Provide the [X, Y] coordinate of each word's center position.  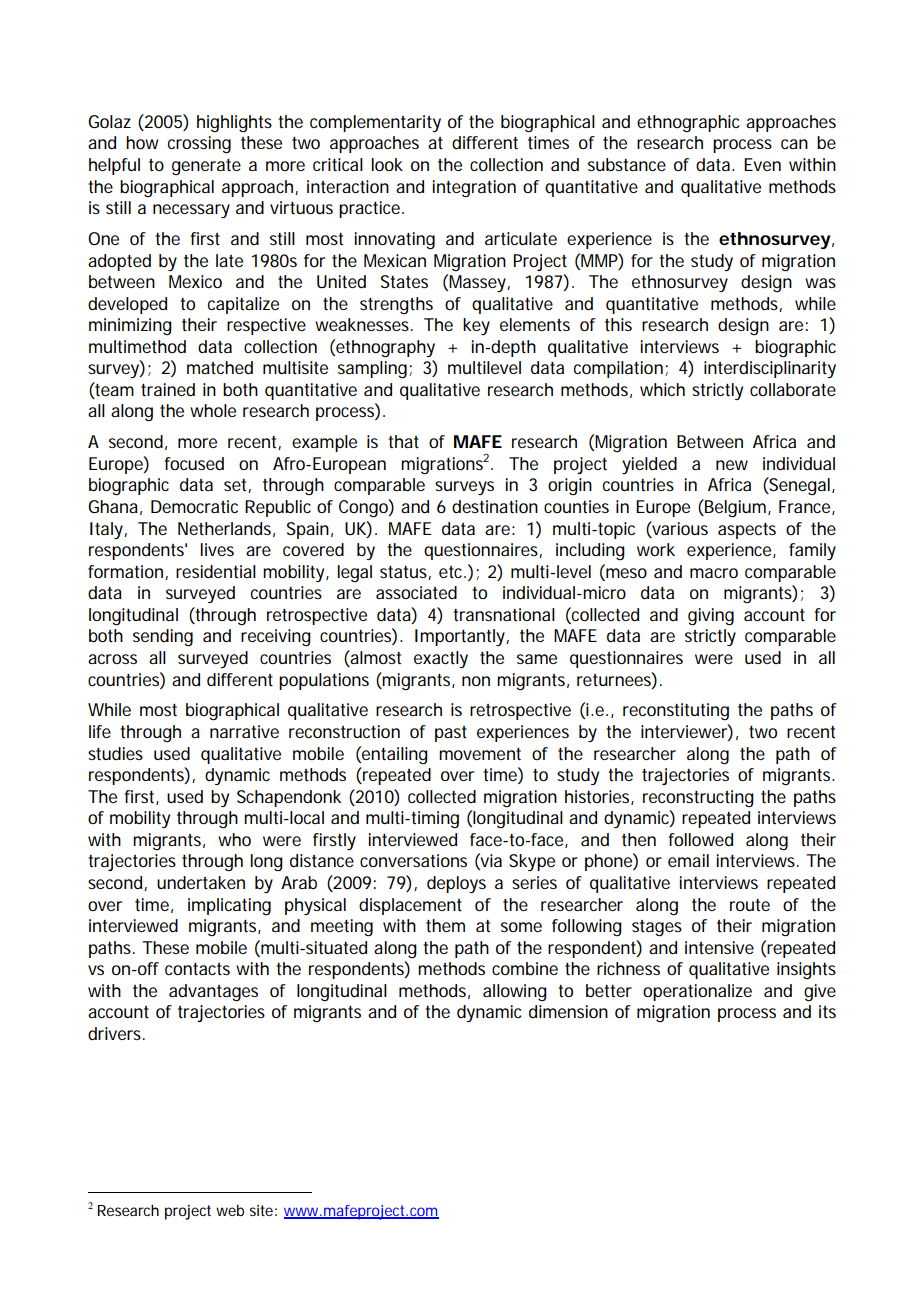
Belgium [736, 508]
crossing [199, 145]
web [230, 1210]
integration [474, 188]
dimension [568, 1011]
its [827, 1011]
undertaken [201, 882]
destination [495, 507]
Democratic [194, 506]
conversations [413, 860]
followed [701, 839]
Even [762, 164]
